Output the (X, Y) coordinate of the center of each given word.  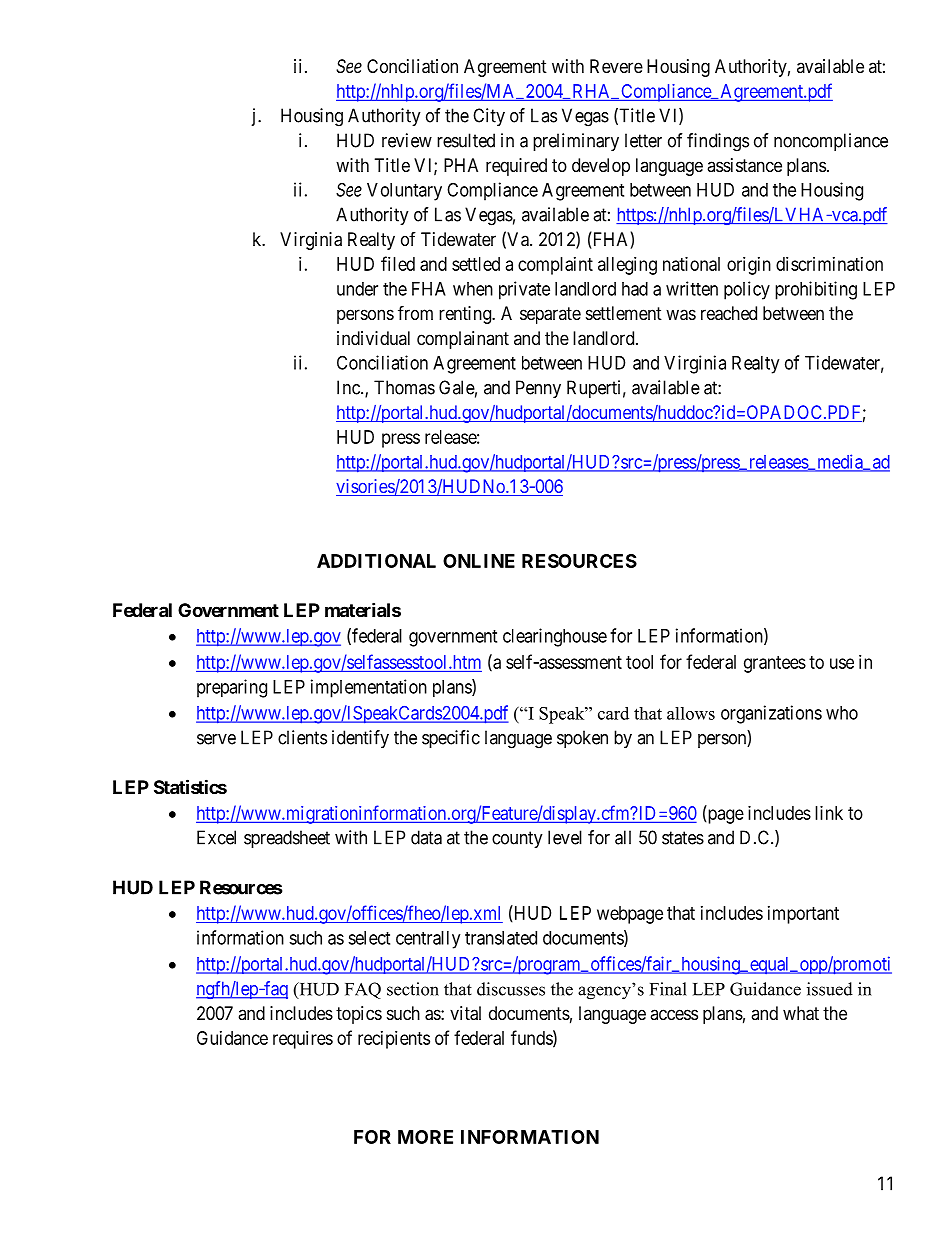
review (407, 140)
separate (550, 315)
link (829, 813)
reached (729, 313)
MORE (425, 1137)
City (489, 117)
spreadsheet (287, 839)
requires (303, 1040)
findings (718, 142)
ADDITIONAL (376, 561)
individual (373, 338)
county (517, 839)
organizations (771, 714)
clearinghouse (555, 637)
